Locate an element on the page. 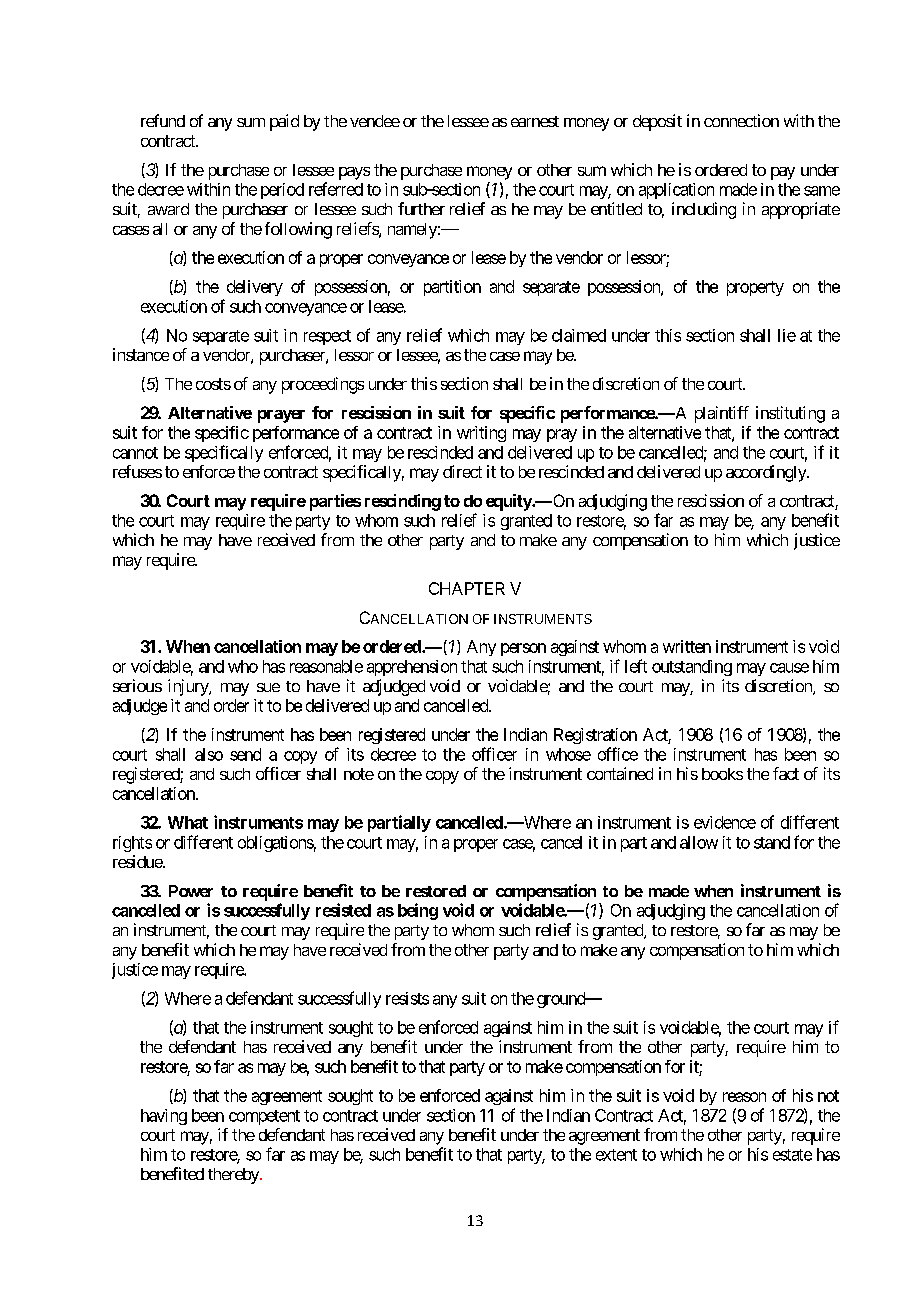 The image size is (924, 1308). refund is located at coordinates (163, 120).
